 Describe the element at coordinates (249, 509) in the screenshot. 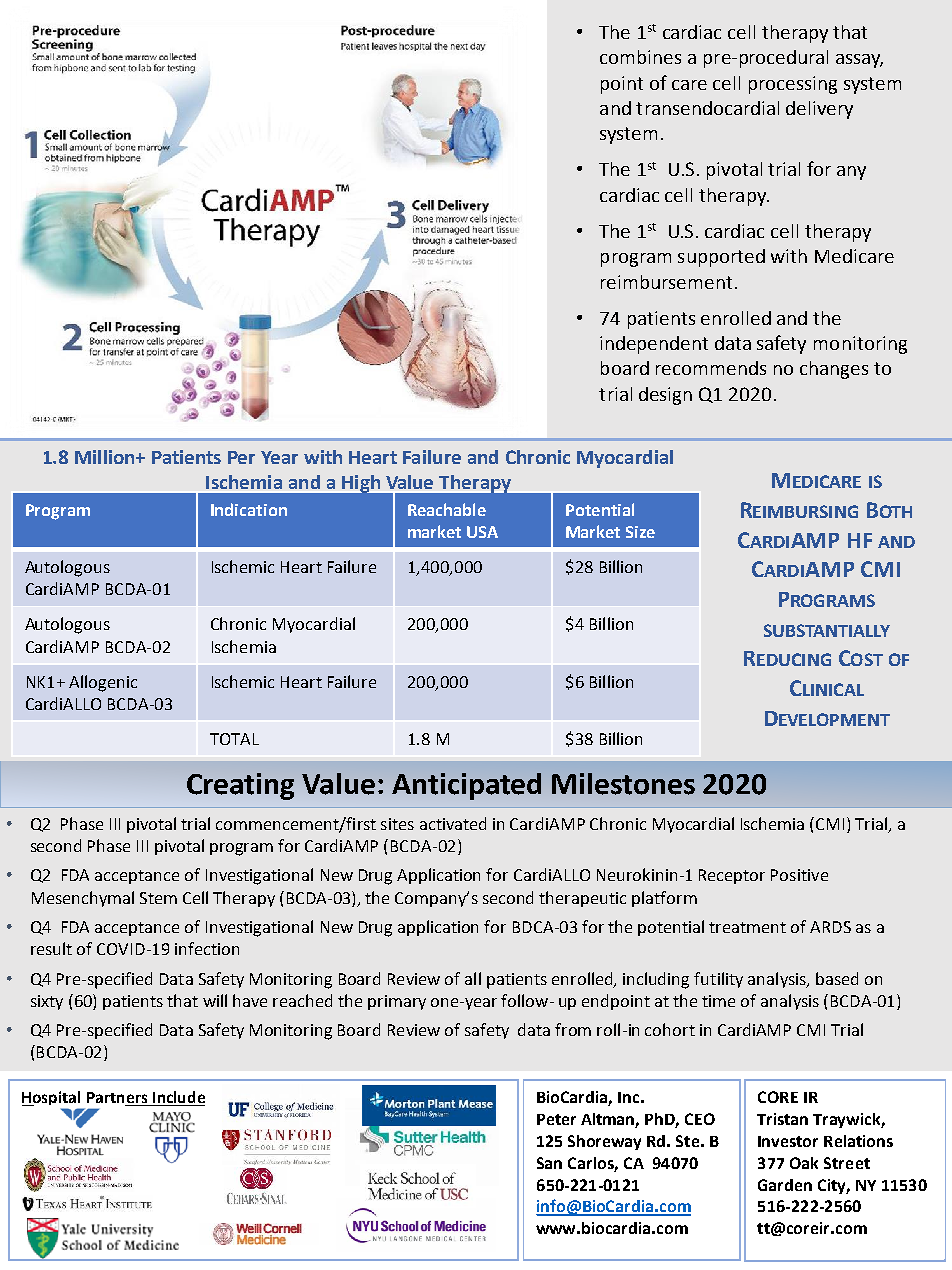

I see `Indication` at that location.
